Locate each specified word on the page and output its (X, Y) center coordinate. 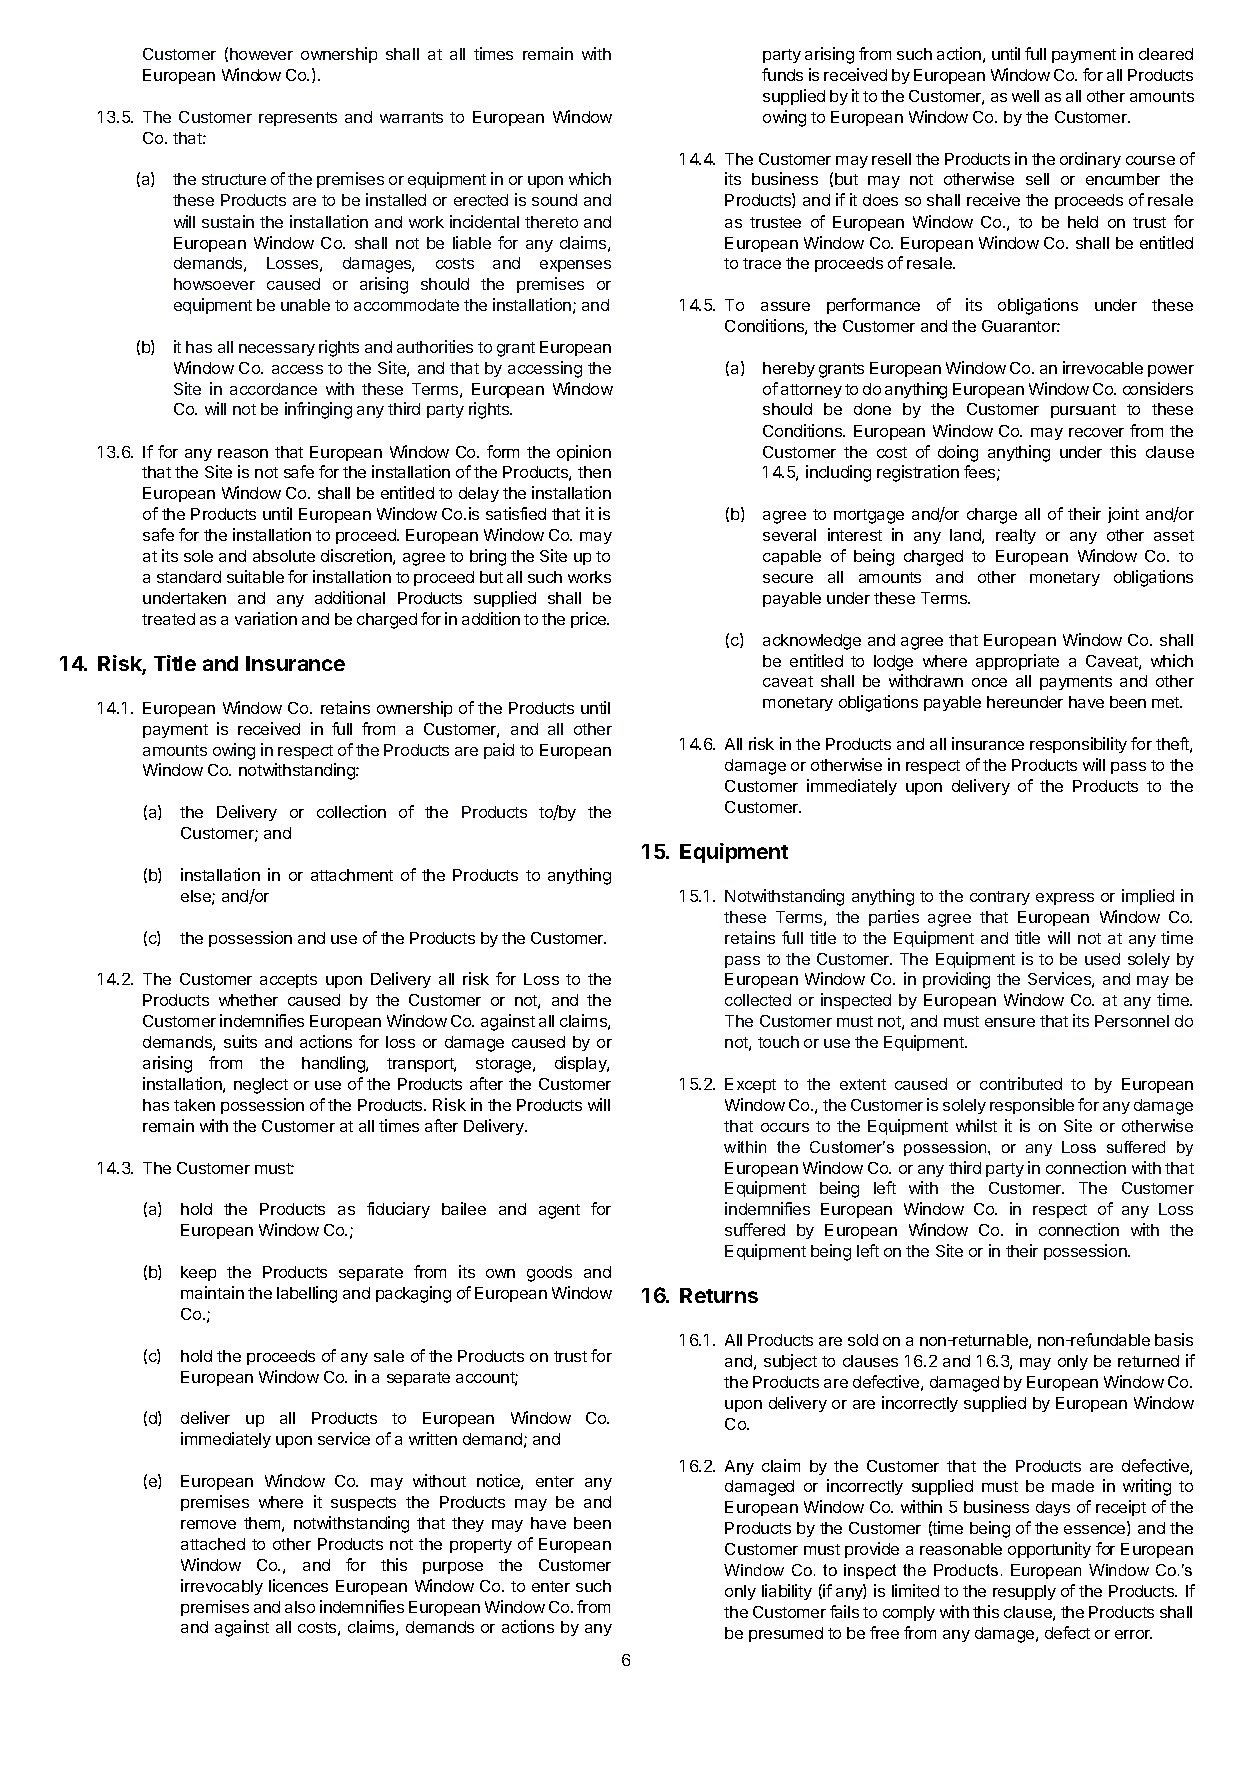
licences (298, 1585)
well (1025, 96)
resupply (1024, 1592)
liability (787, 1592)
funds (782, 74)
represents (298, 119)
